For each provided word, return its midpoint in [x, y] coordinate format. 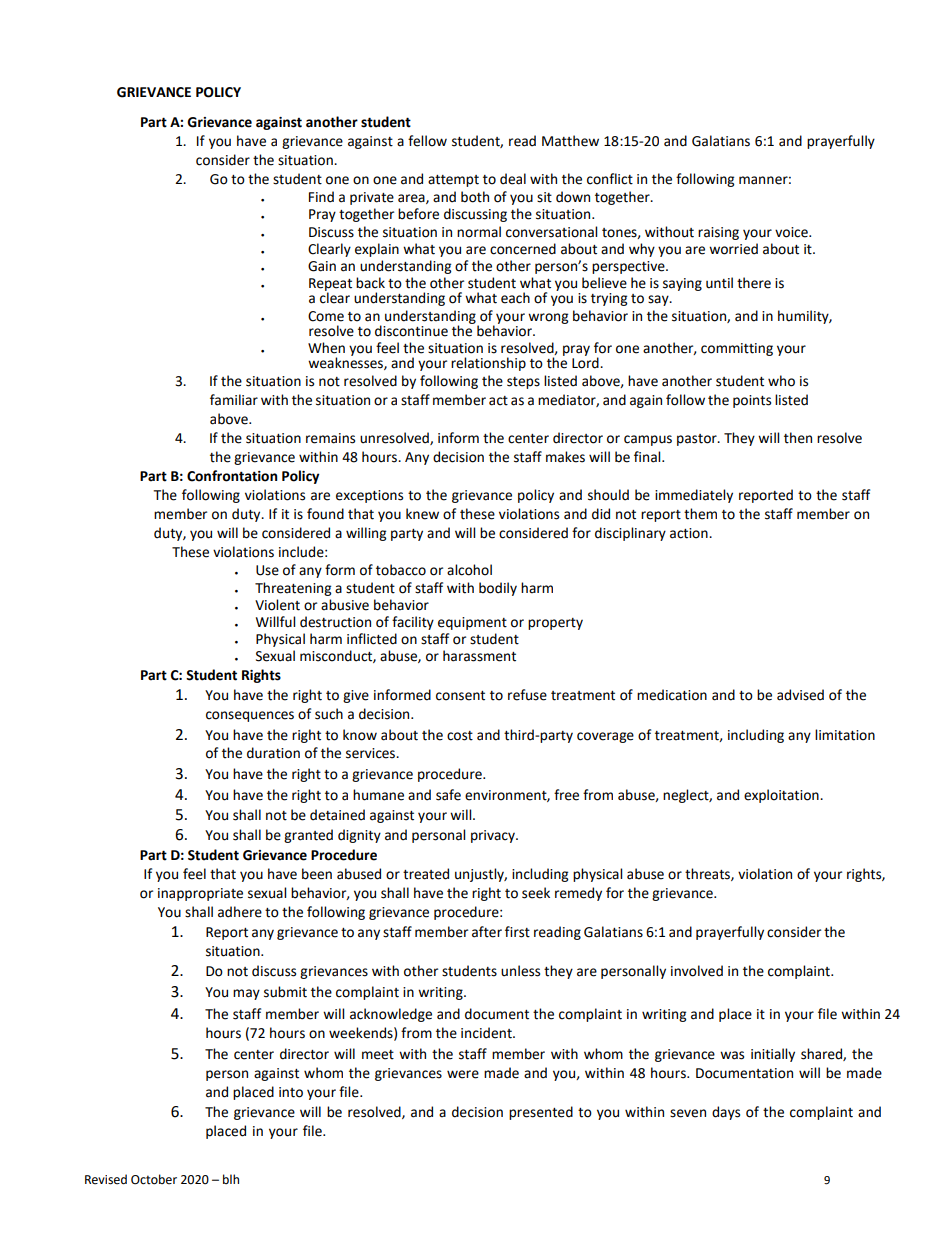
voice [792, 232]
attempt [453, 181]
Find [321, 197]
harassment [479, 656]
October [154, 1179]
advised [800, 695]
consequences [250, 716]
